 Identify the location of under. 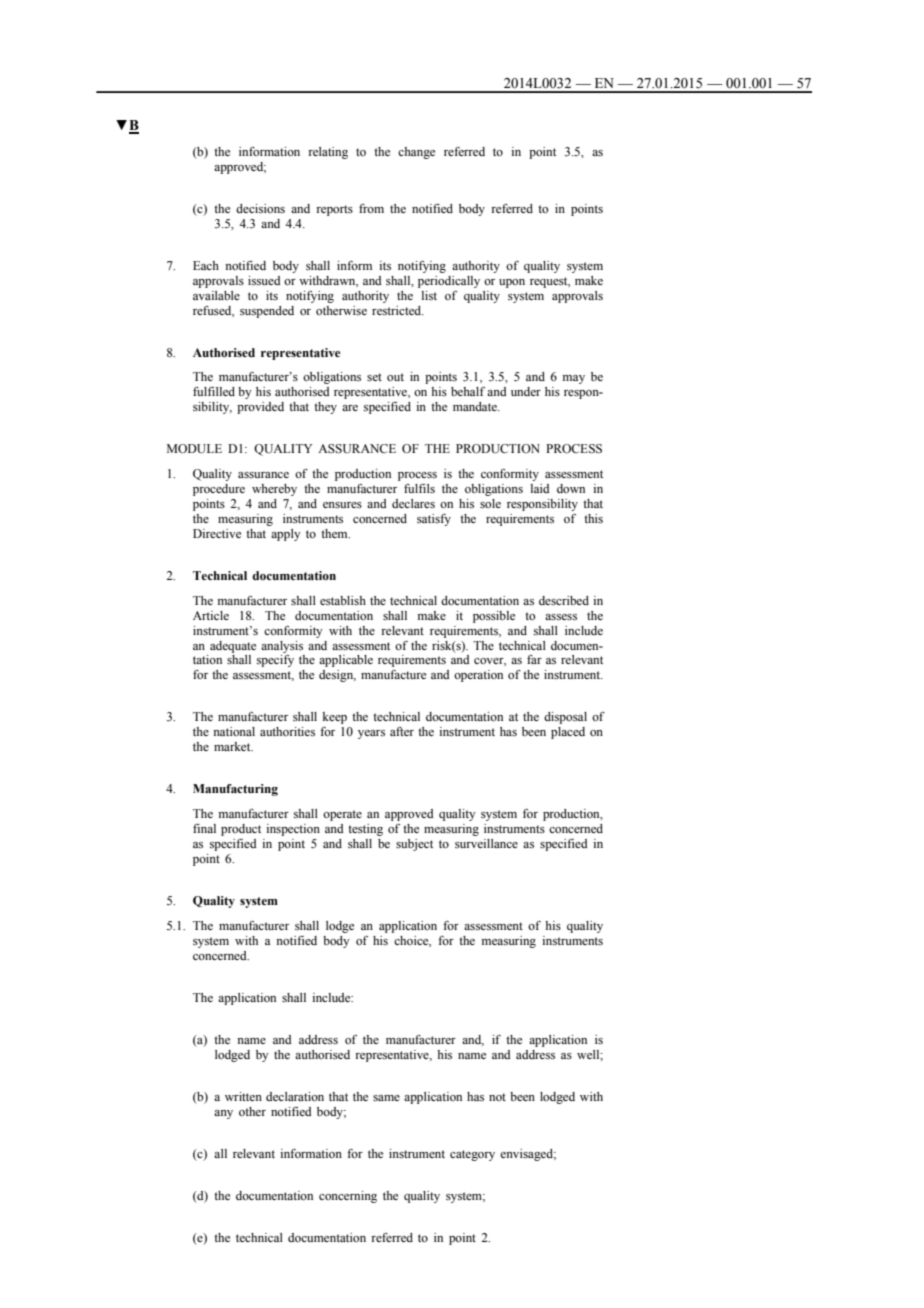
(526, 391).
